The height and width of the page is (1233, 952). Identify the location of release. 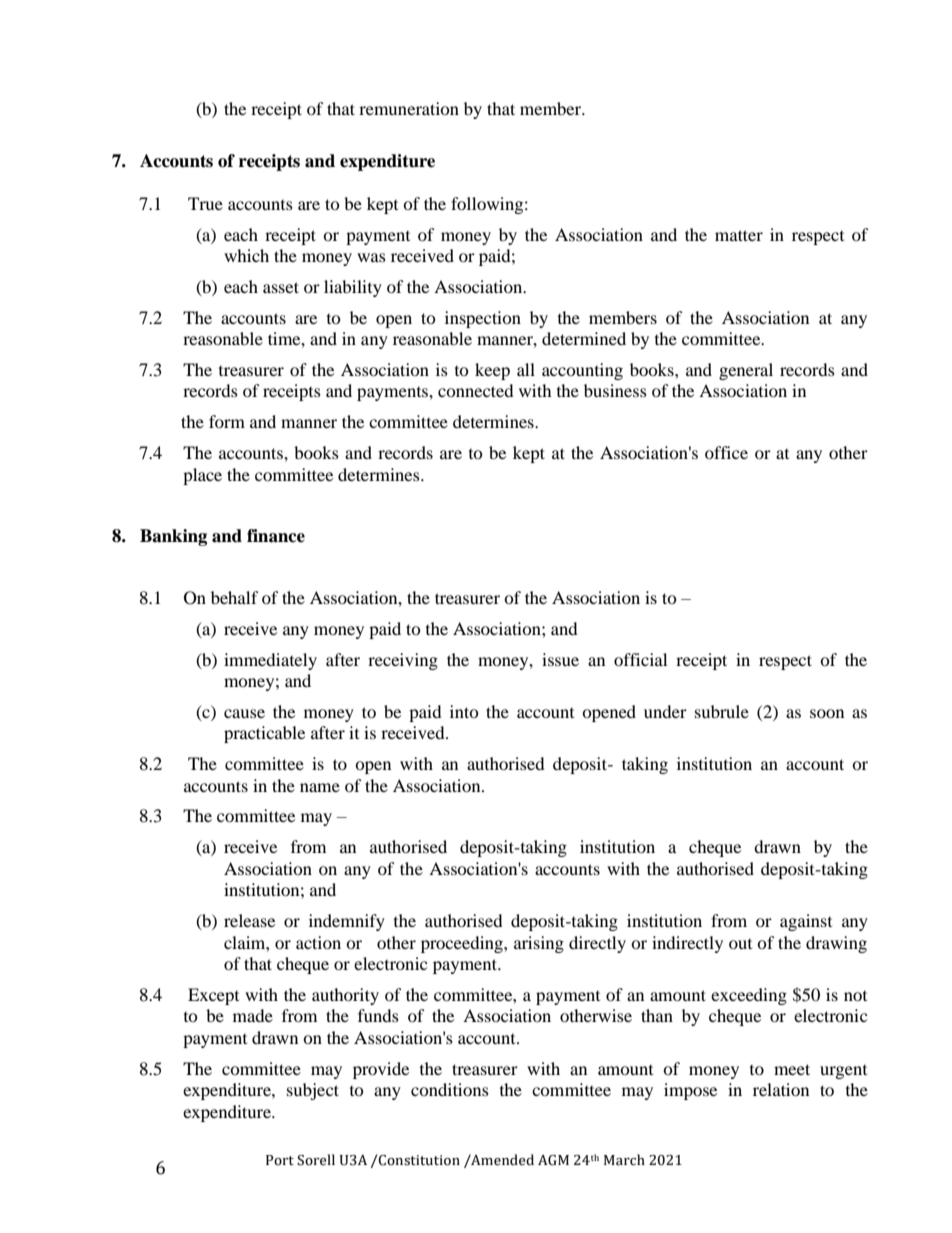
(249, 920).
